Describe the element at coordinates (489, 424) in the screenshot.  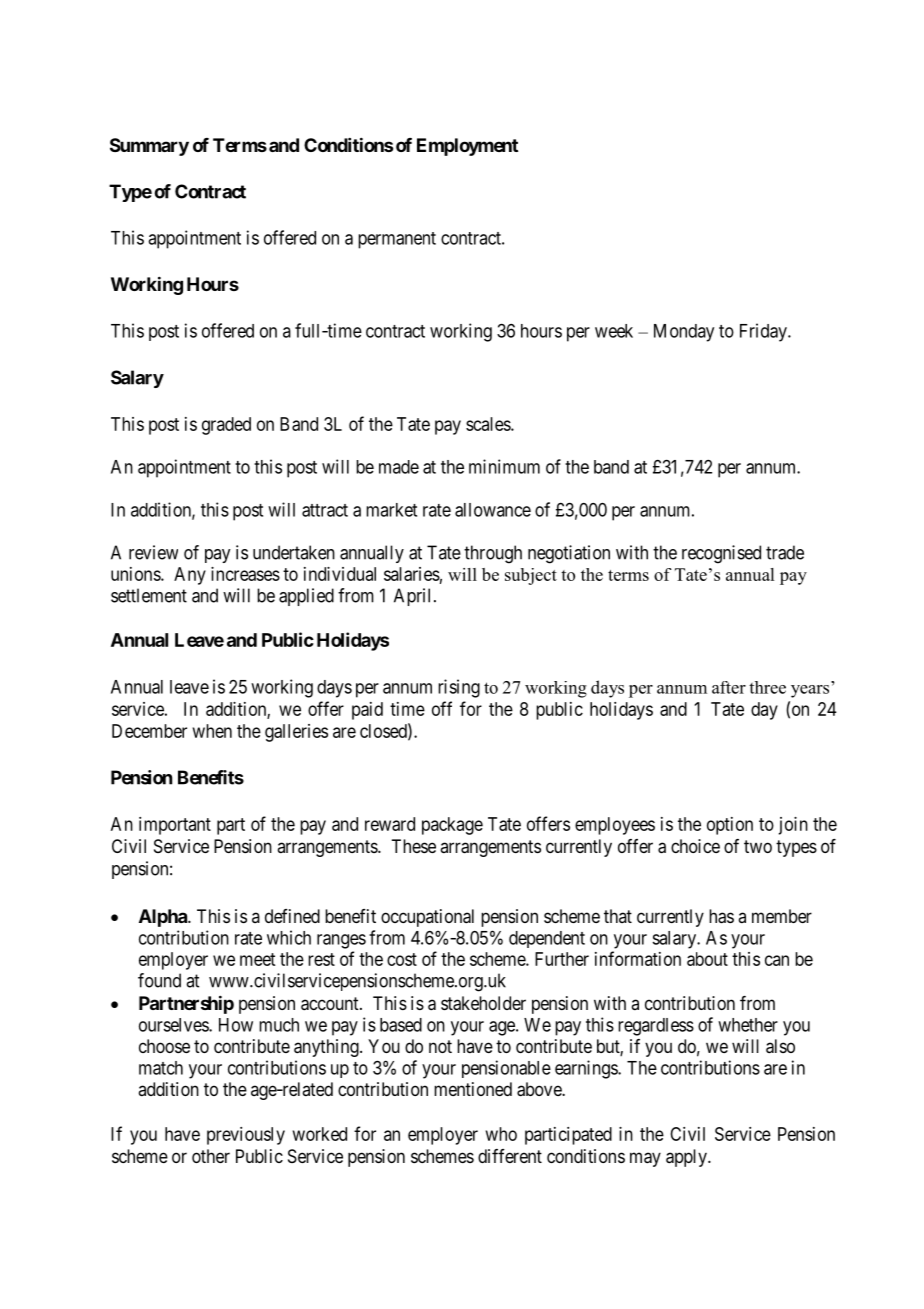
I see `scales` at that location.
